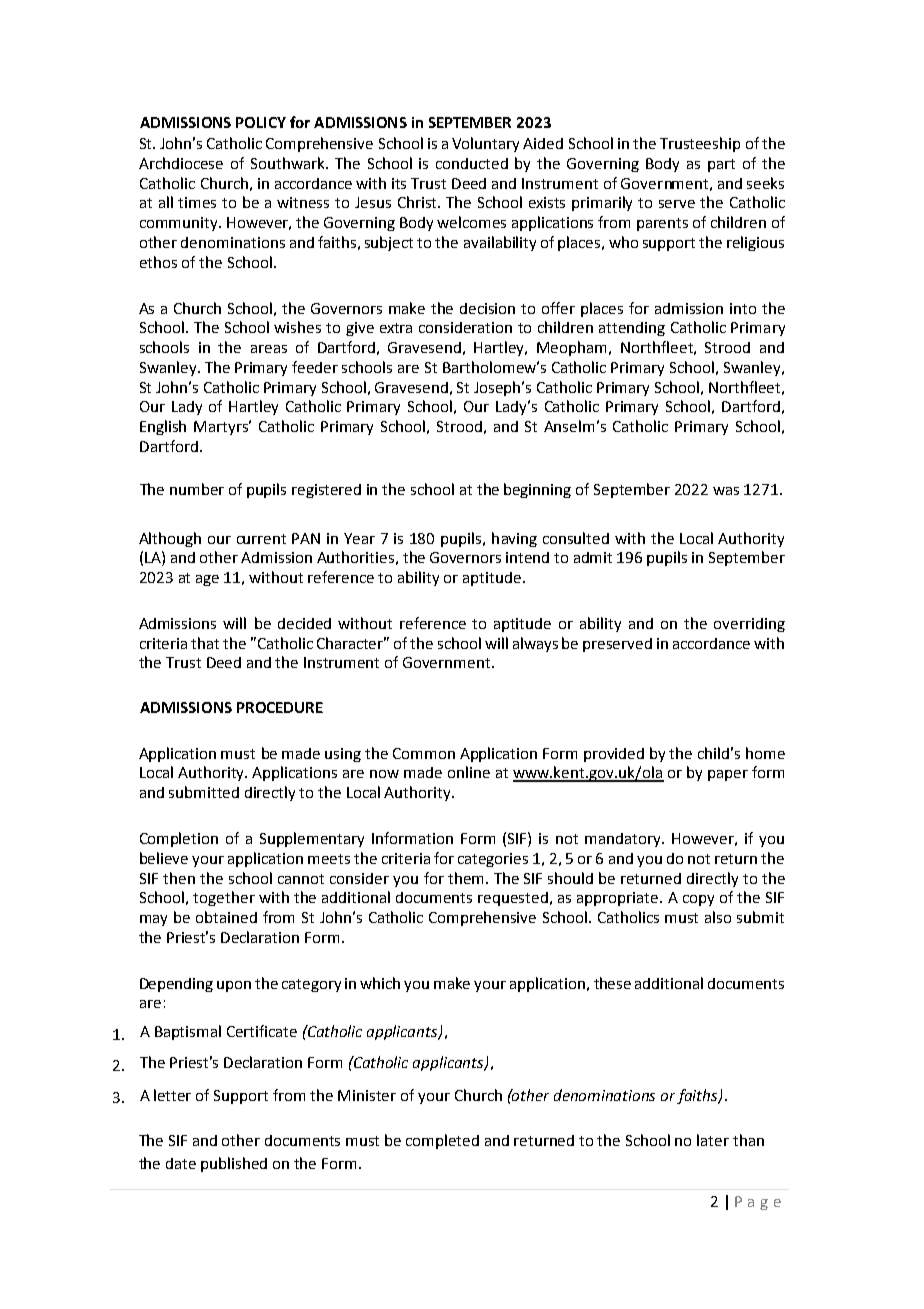 Image resolution: width=924 pixels, height=1309 pixels. I want to click on always, so click(535, 644).
